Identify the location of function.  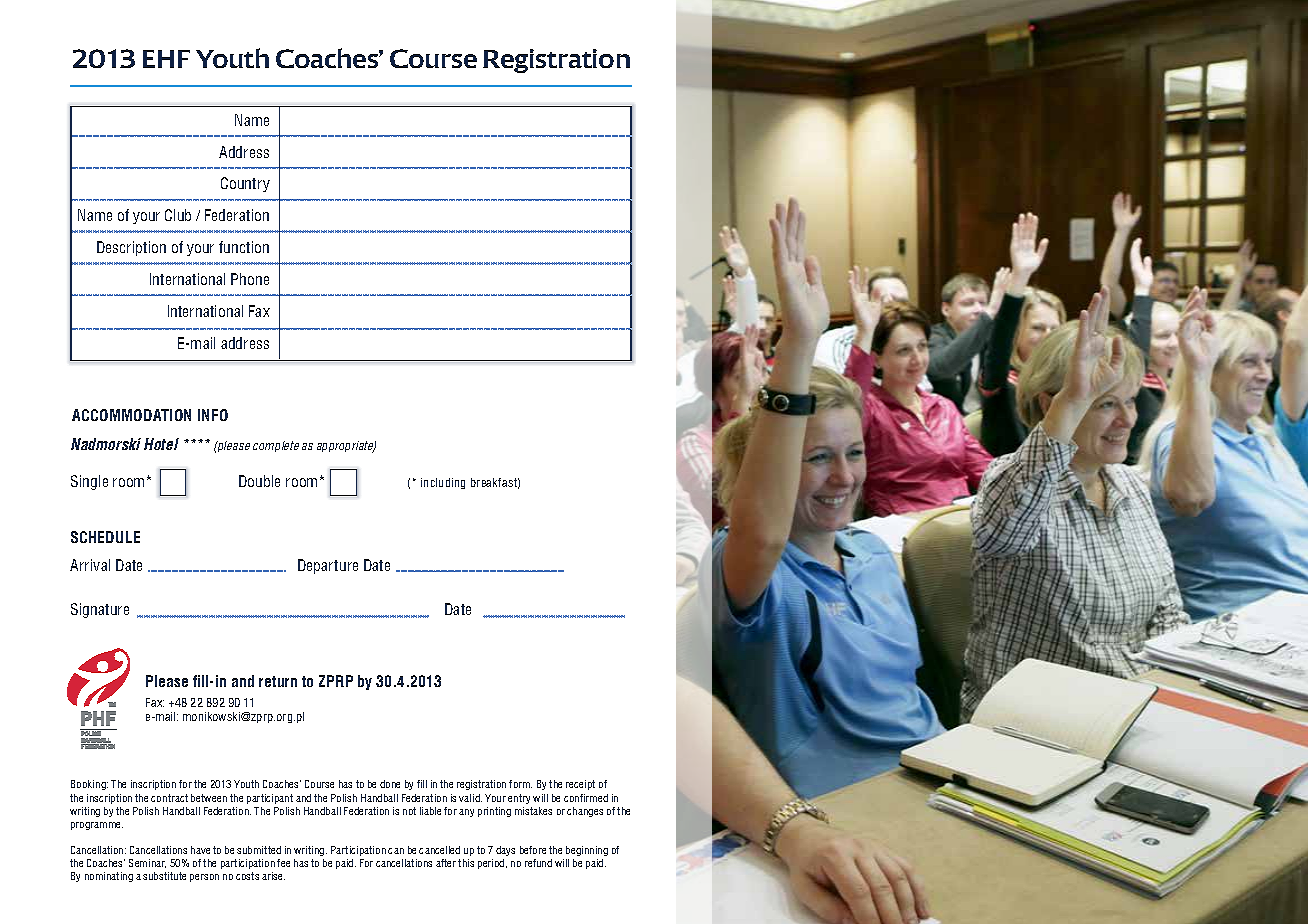
(244, 247).
